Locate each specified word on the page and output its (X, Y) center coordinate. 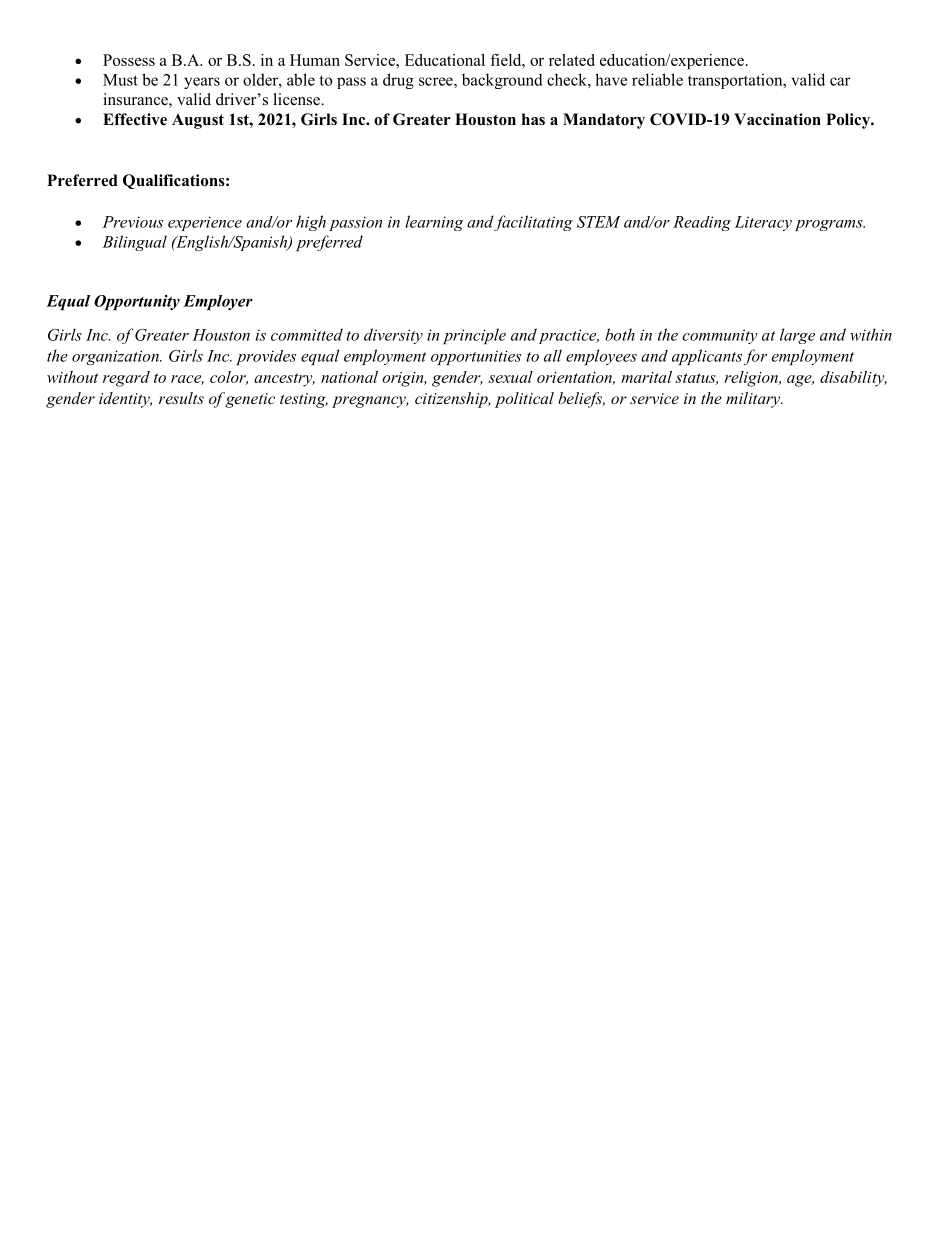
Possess (129, 60)
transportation (736, 81)
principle (474, 336)
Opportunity (137, 302)
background (502, 81)
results (181, 398)
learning (434, 223)
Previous (132, 222)
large (797, 336)
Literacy (763, 223)
